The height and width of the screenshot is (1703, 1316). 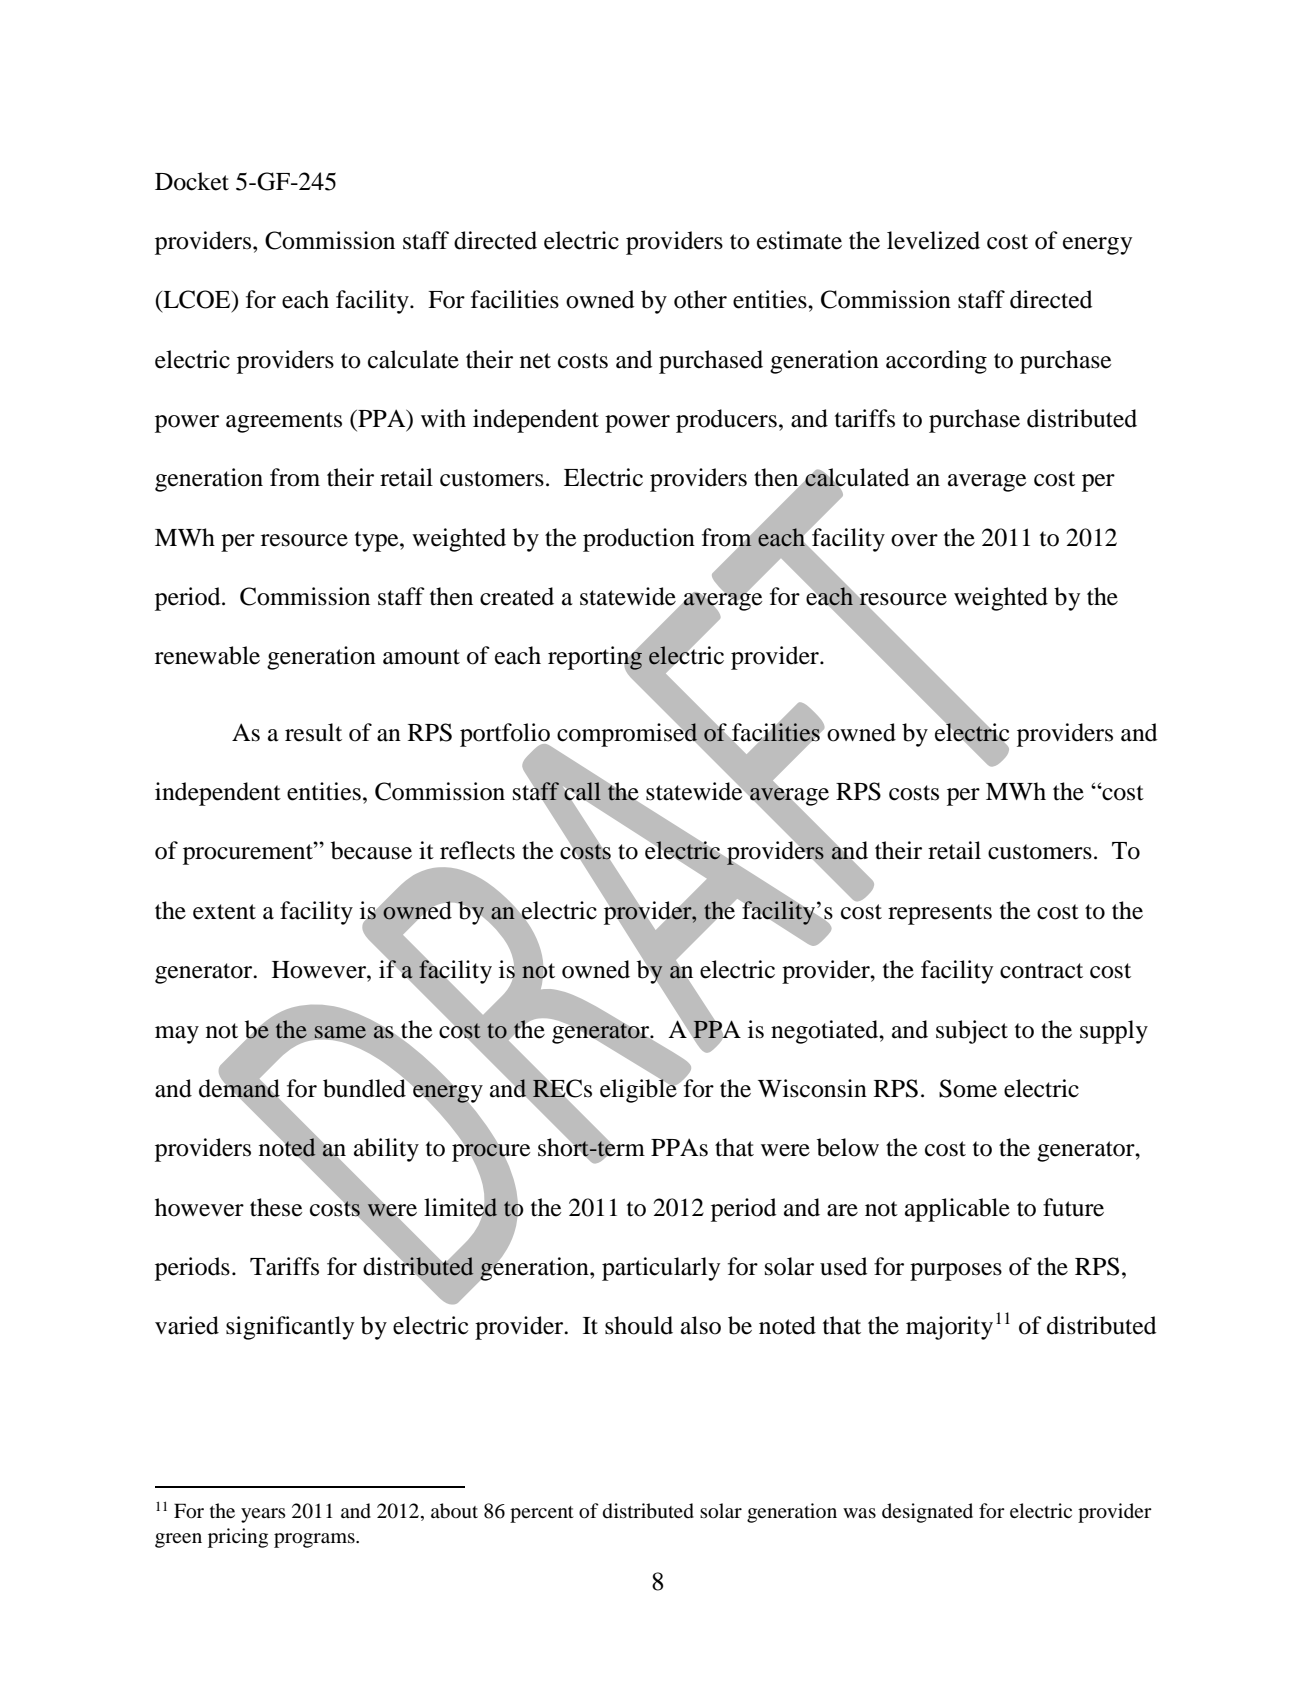 I want to click on other, so click(x=700, y=299).
